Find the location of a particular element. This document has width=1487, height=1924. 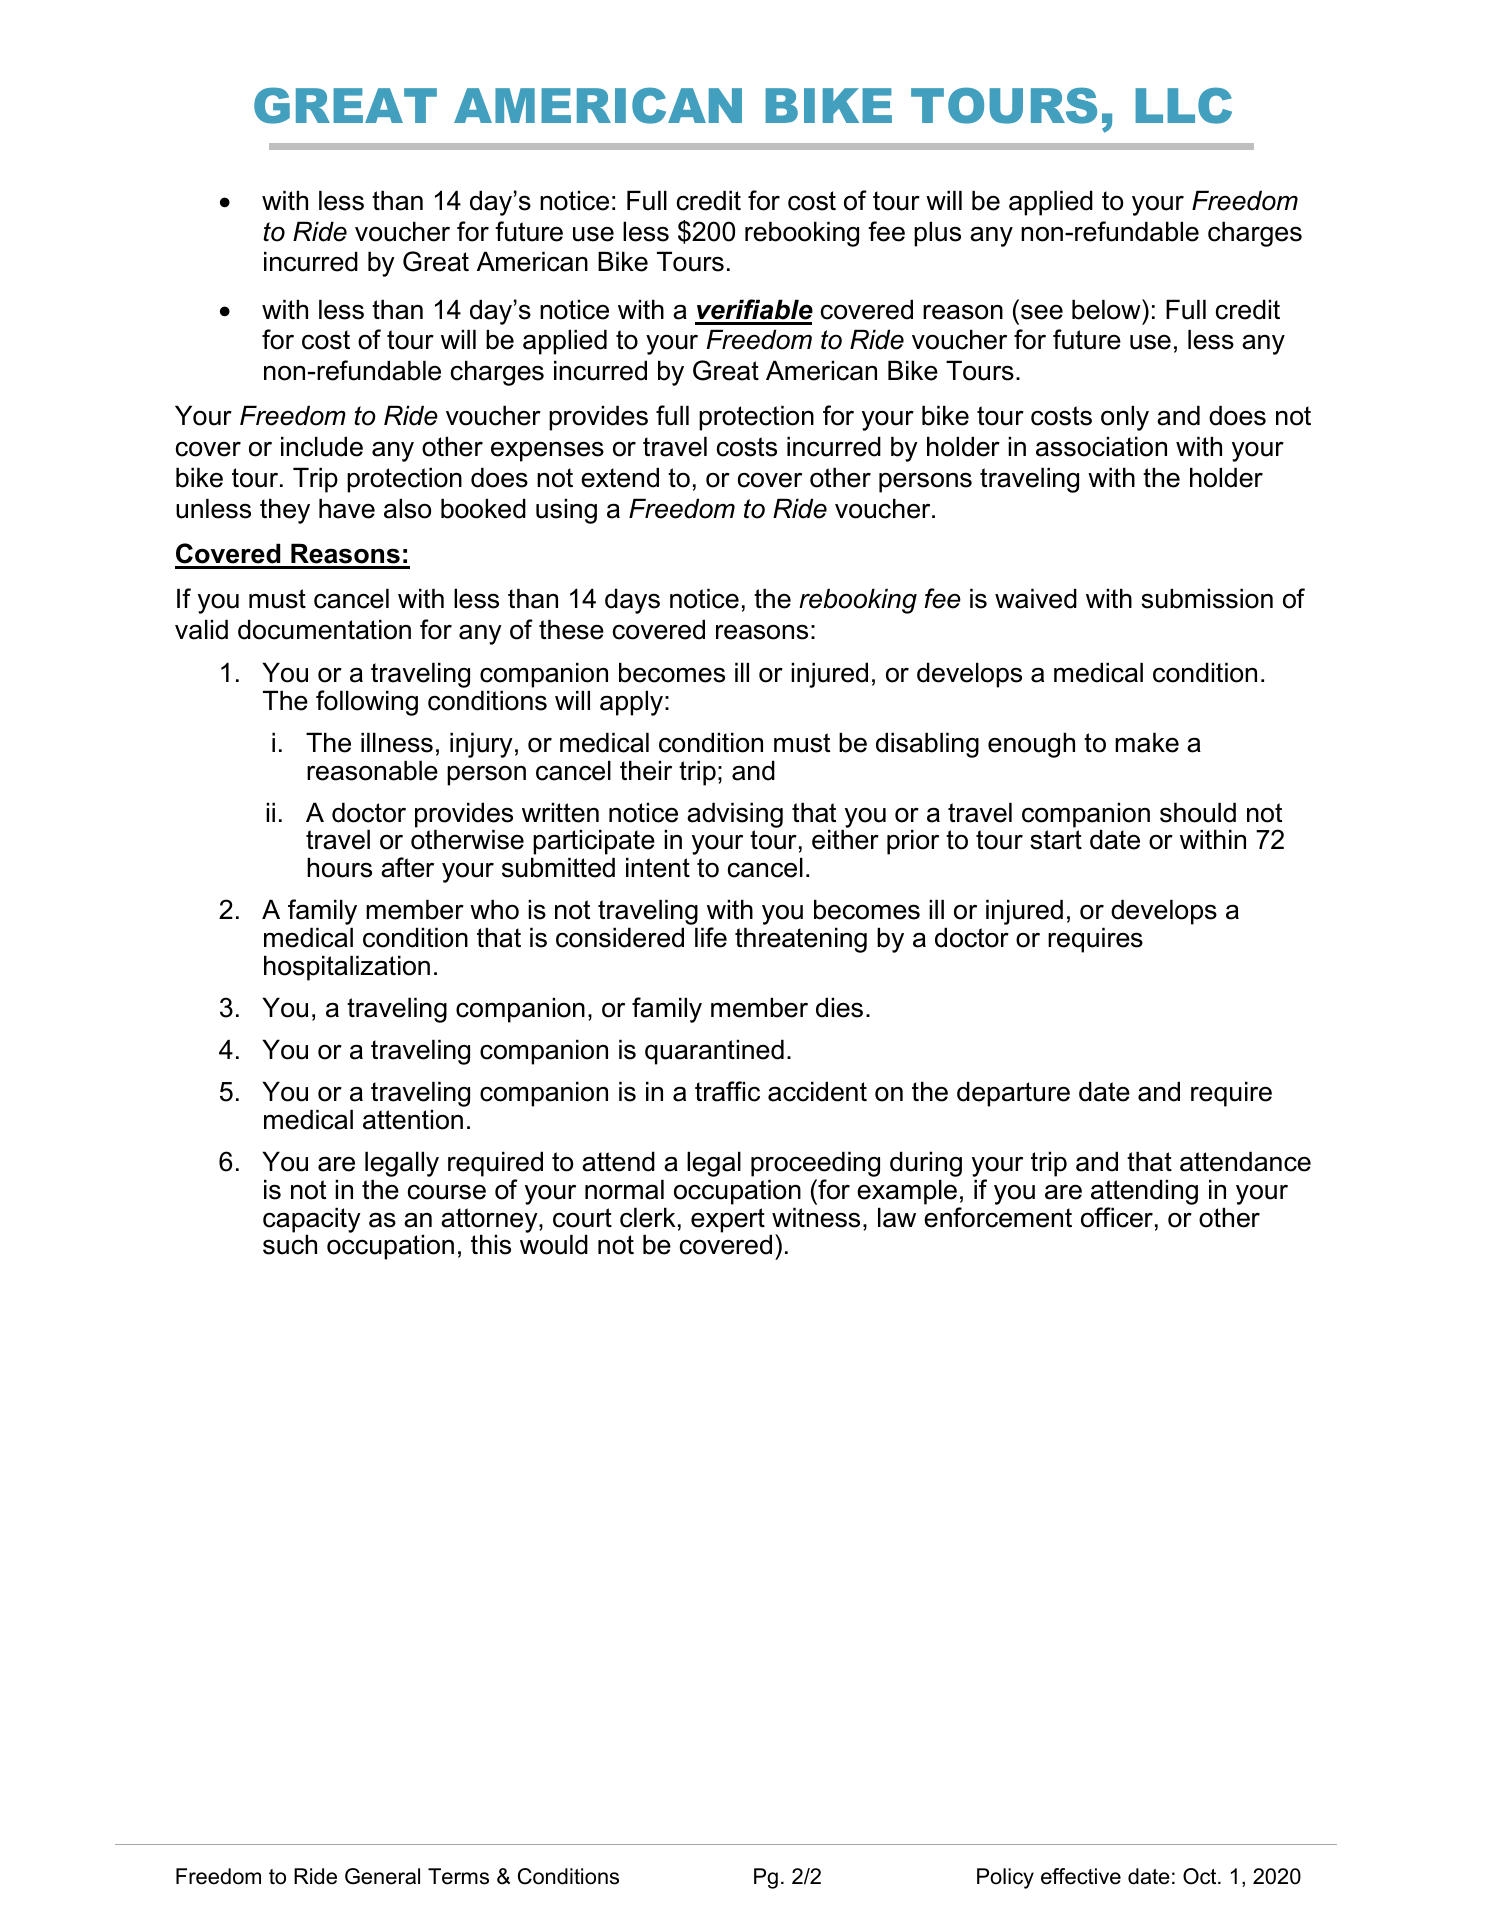

General is located at coordinates (382, 1876).
